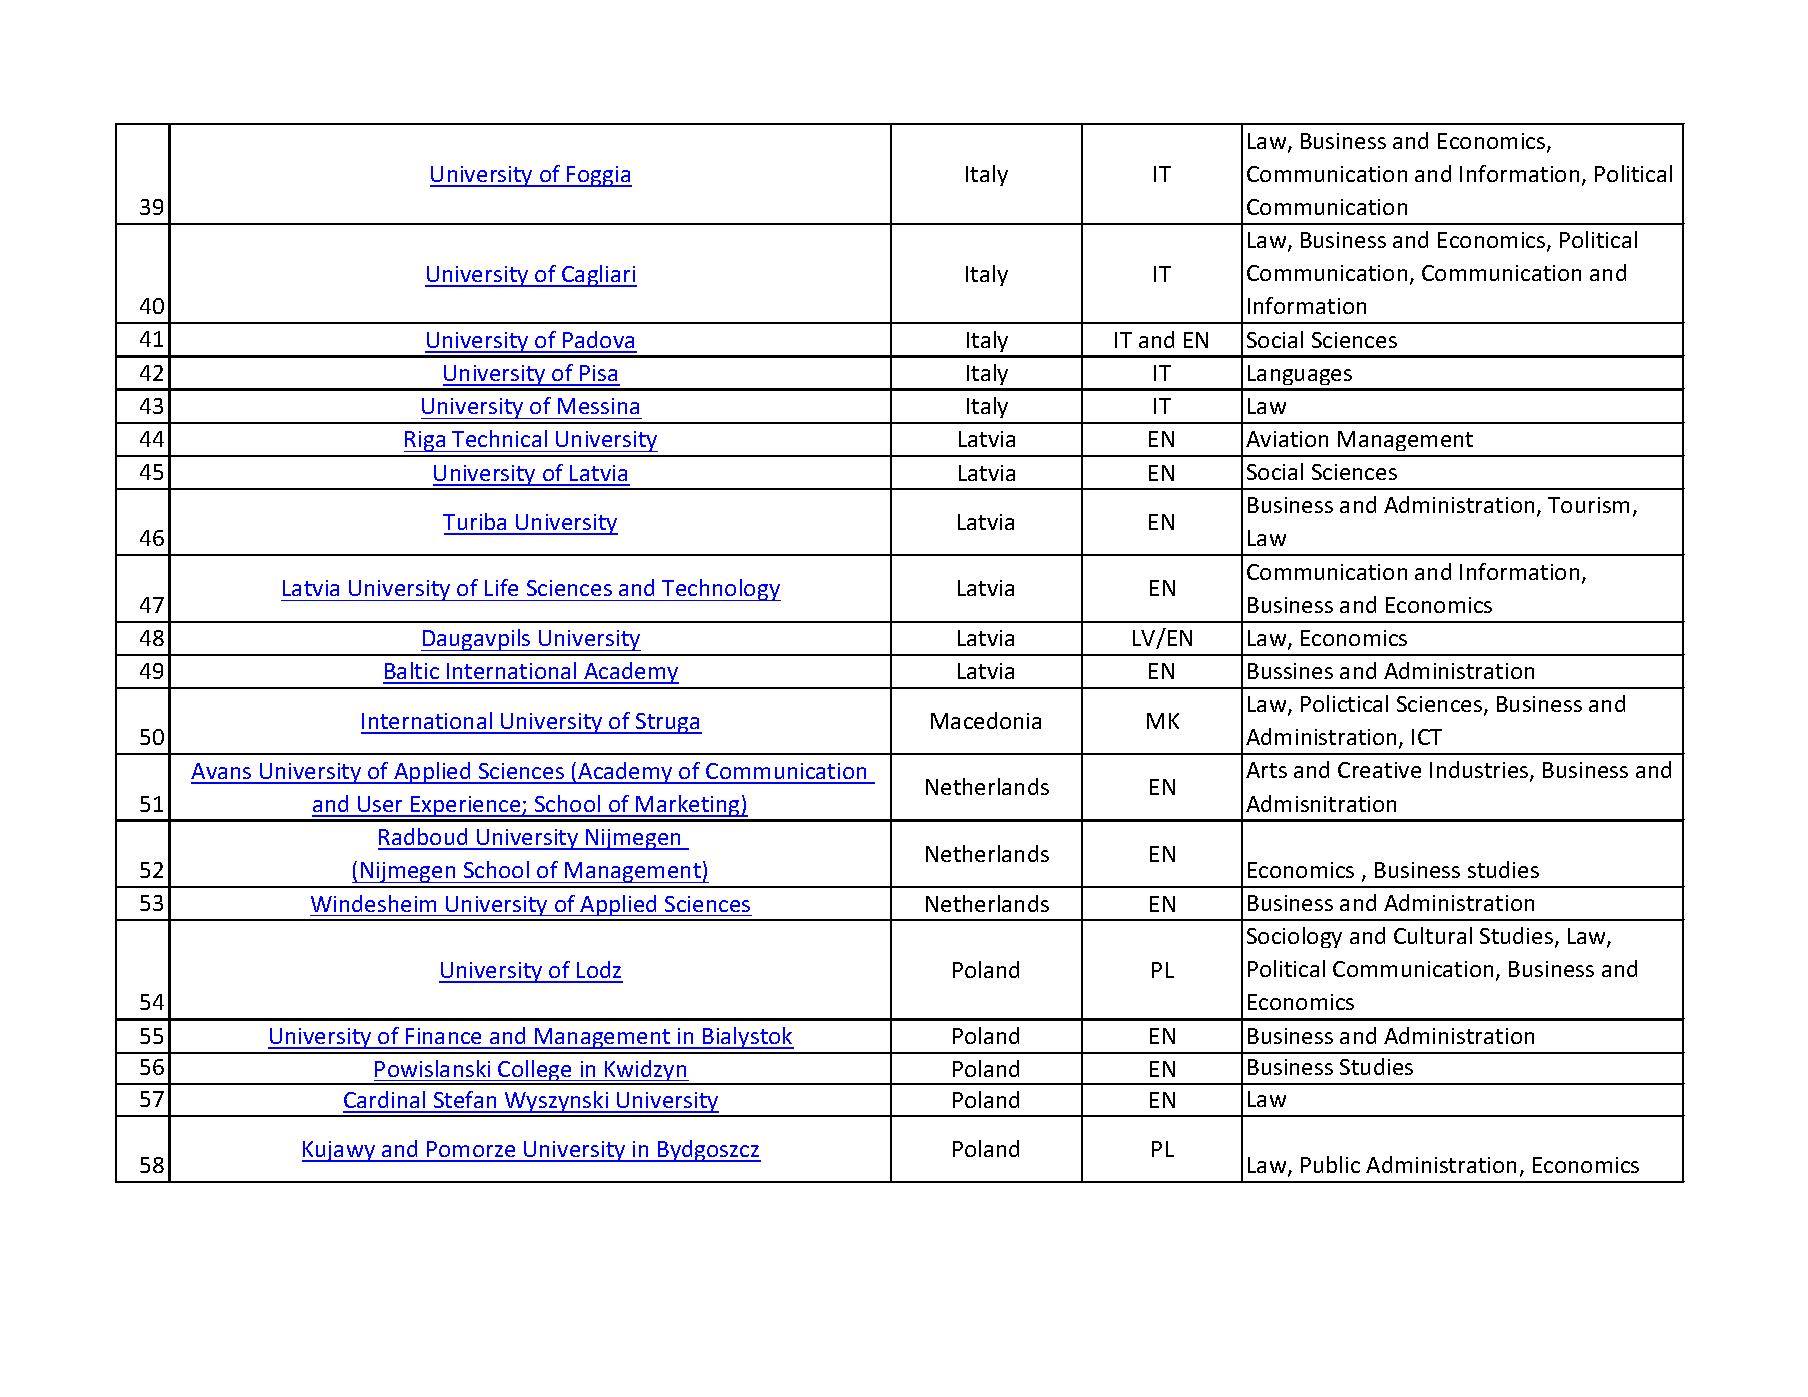 The width and height of the screenshot is (1808, 1397). Describe the element at coordinates (536, 1072) in the screenshot. I see `College` at that location.
